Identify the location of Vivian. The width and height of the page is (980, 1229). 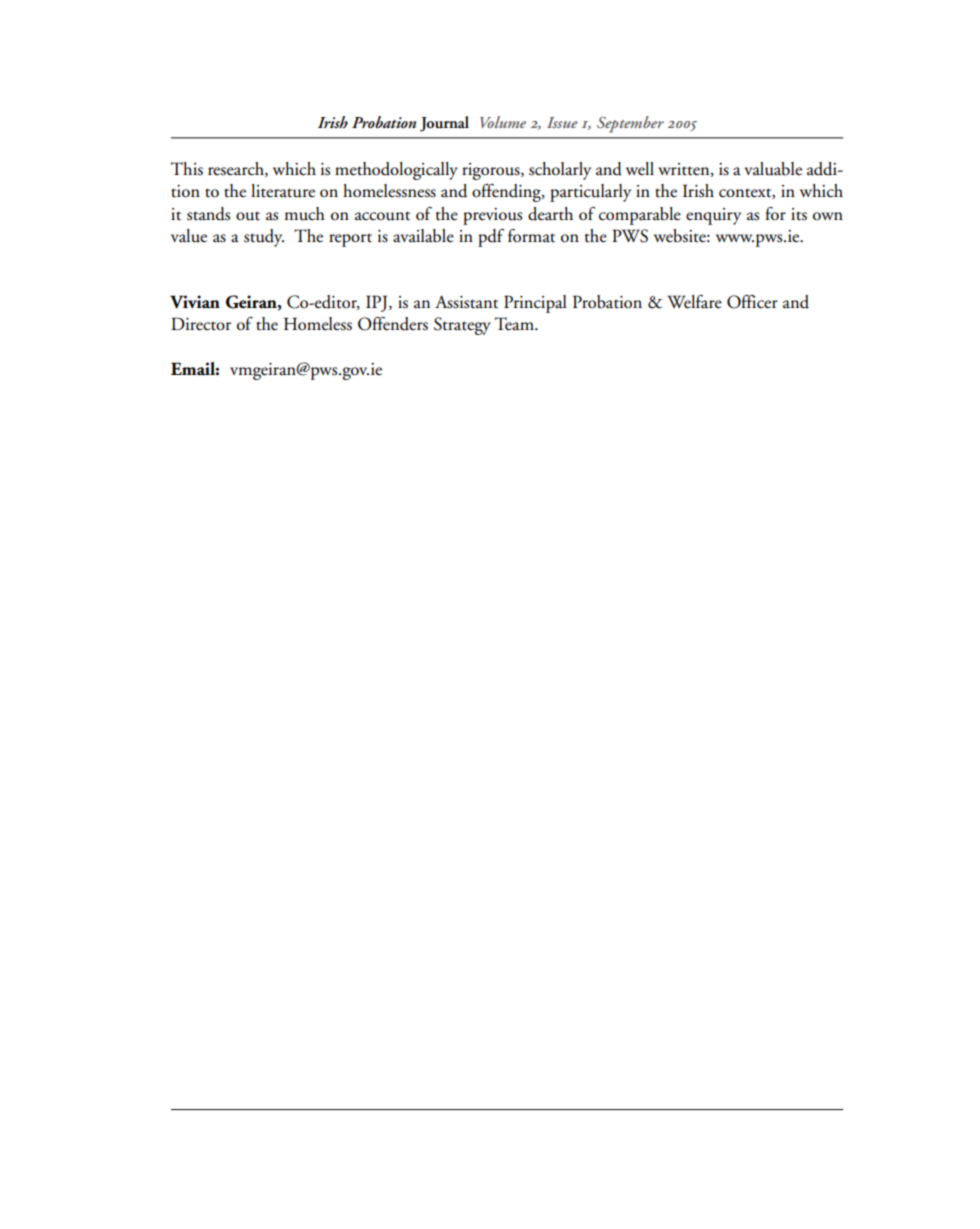
(195, 302).
